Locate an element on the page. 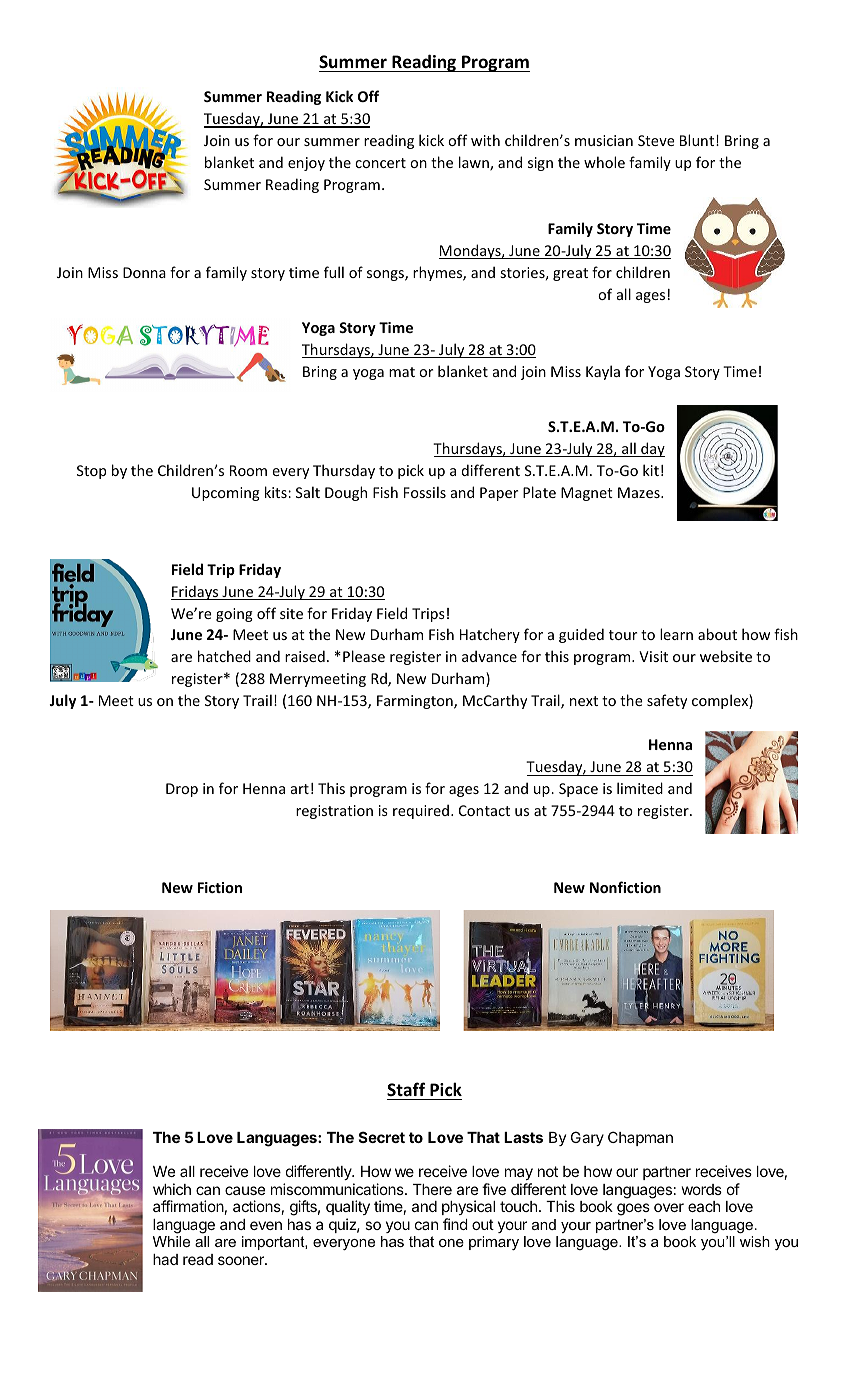  Paper is located at coordinates (499, 494).
